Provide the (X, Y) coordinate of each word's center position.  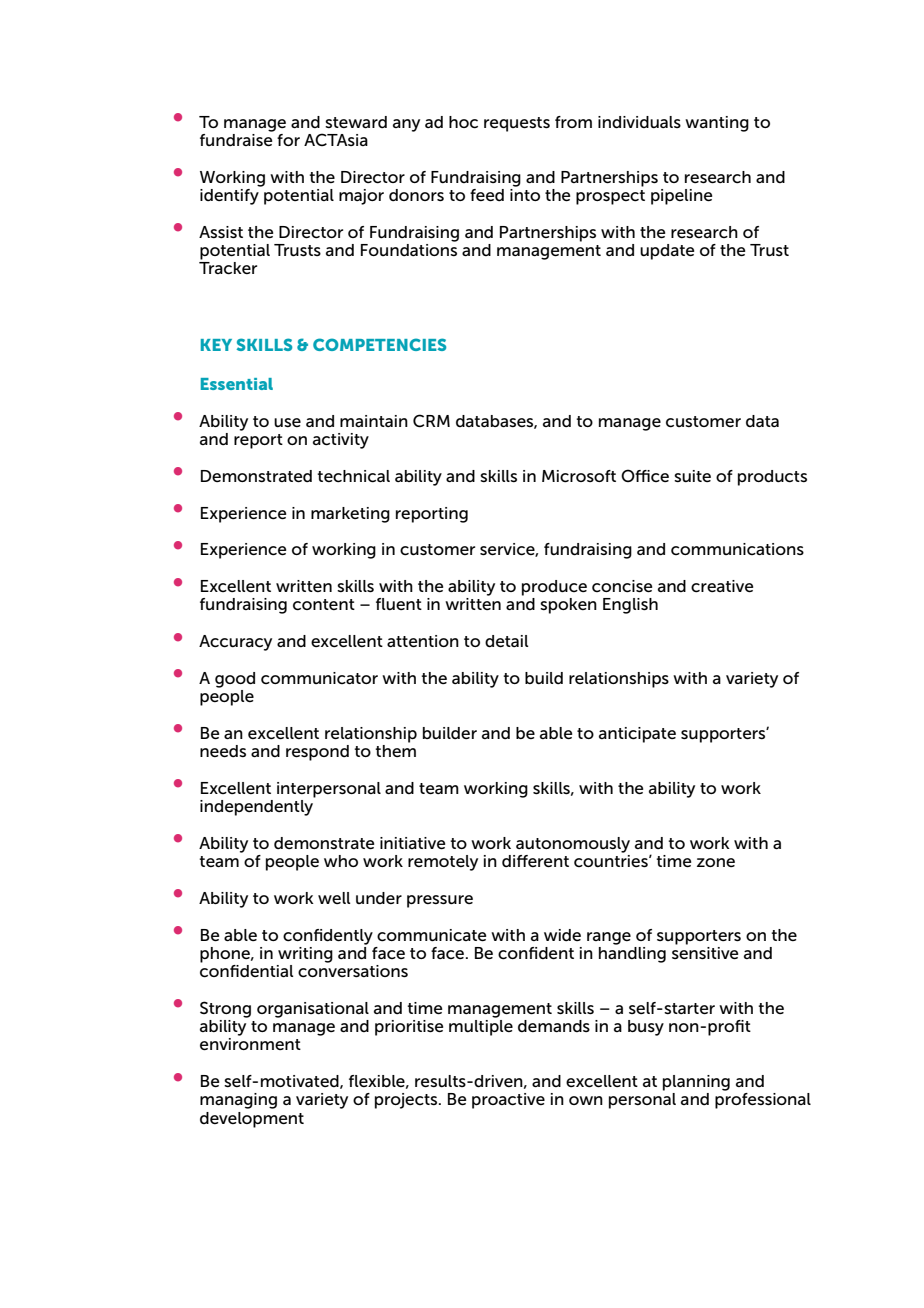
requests (517, 124)
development (252, 1120)
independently (256, 808)
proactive (508, 1101)
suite (692, 476)
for (288, 140)
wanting (717, 124)
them (395, 751)
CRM (431, 421)
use (287, 422)
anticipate (637, 735)
